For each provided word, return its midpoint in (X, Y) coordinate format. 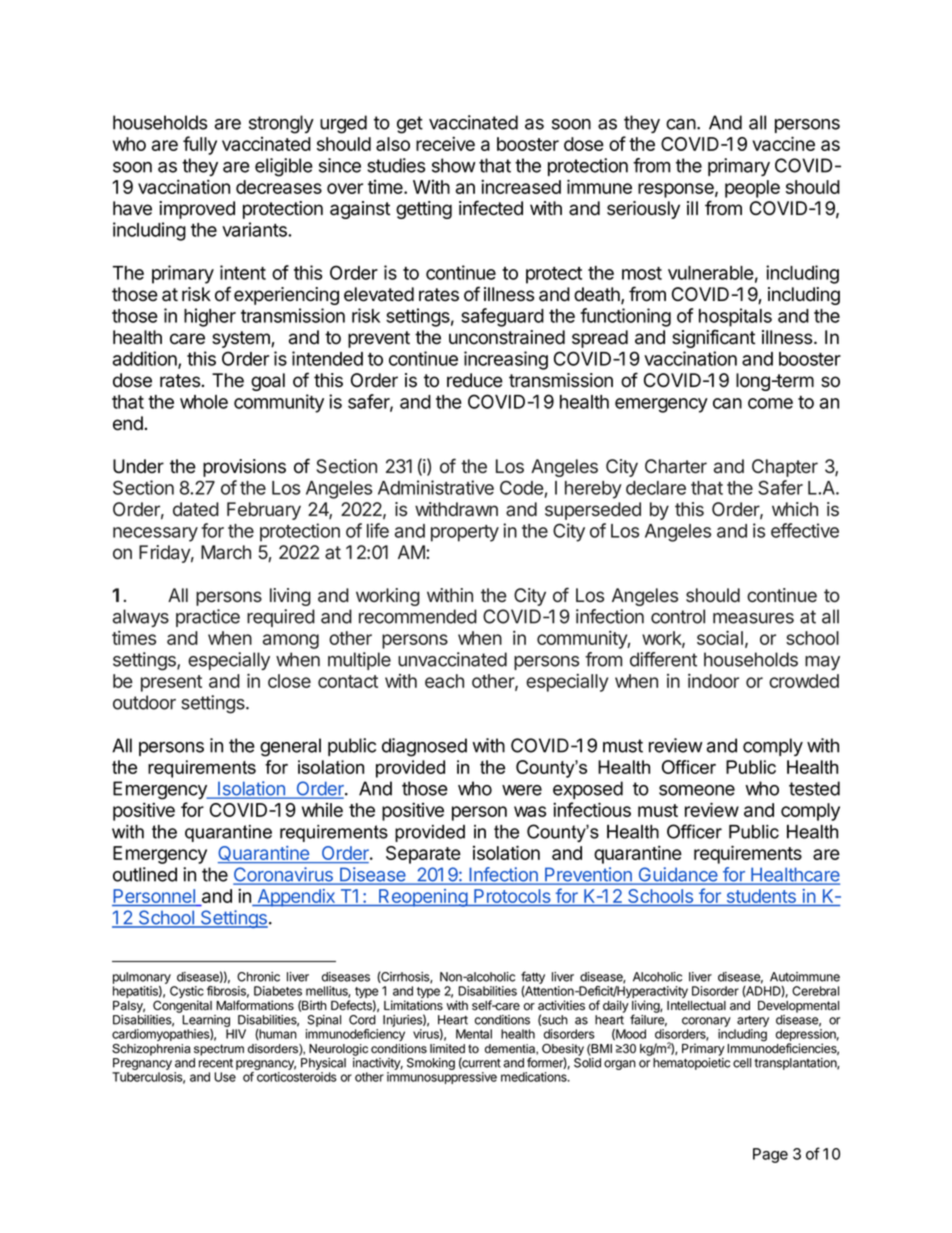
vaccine (783, 143)
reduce (475, 380)
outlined (145, 874)
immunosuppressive (442, 1078)
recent (216, 1063)
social (720, 637)
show (454, 165)
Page (770, 1155)
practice (208, 618)
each (444, 681)
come (770, 403)
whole (204, 402)
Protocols (512, 897)
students (761, 897)
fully (200, 145)
